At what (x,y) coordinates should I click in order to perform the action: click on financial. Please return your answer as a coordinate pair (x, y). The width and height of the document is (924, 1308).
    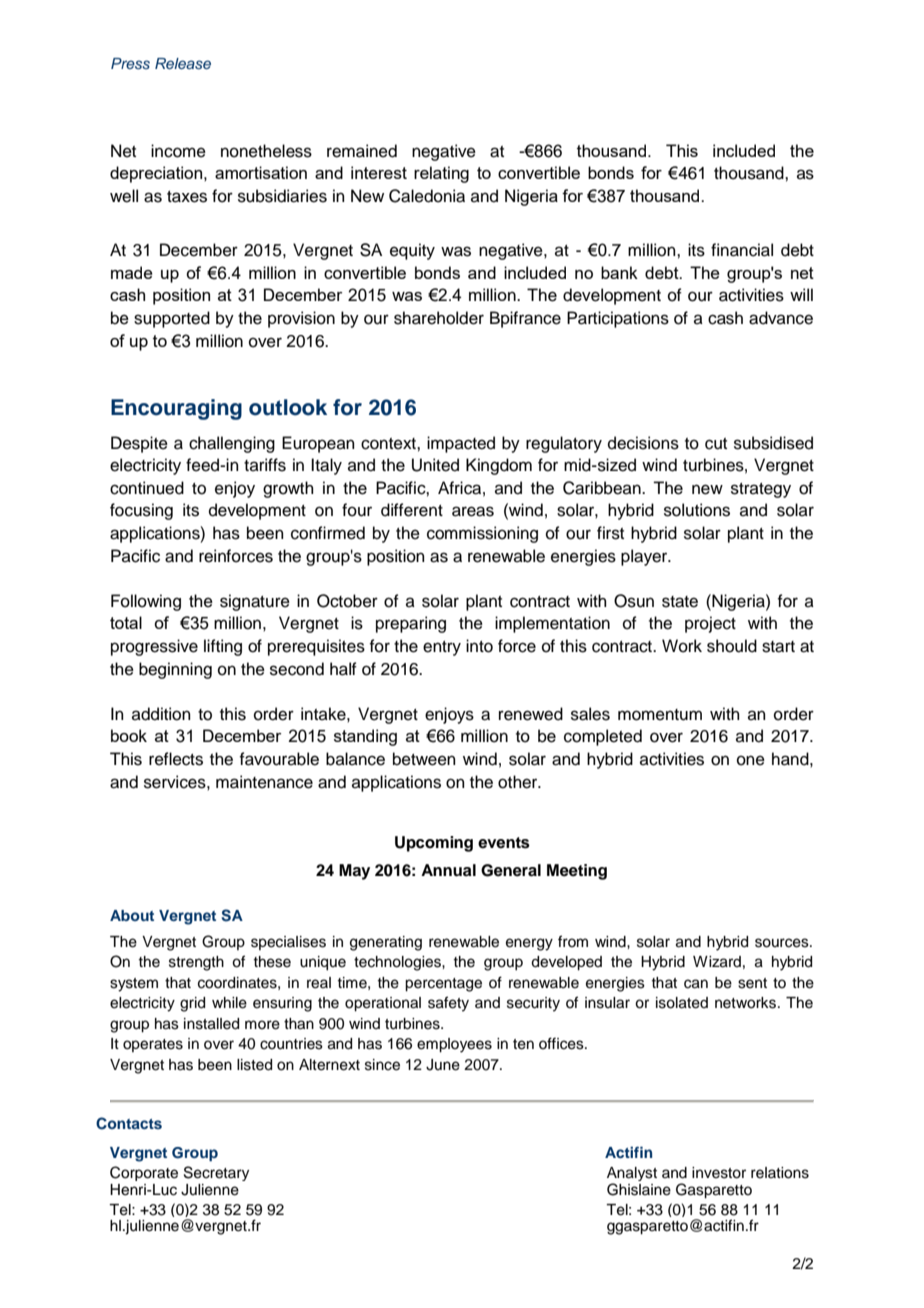
    Looking at the image, I should click on (742, 250).
